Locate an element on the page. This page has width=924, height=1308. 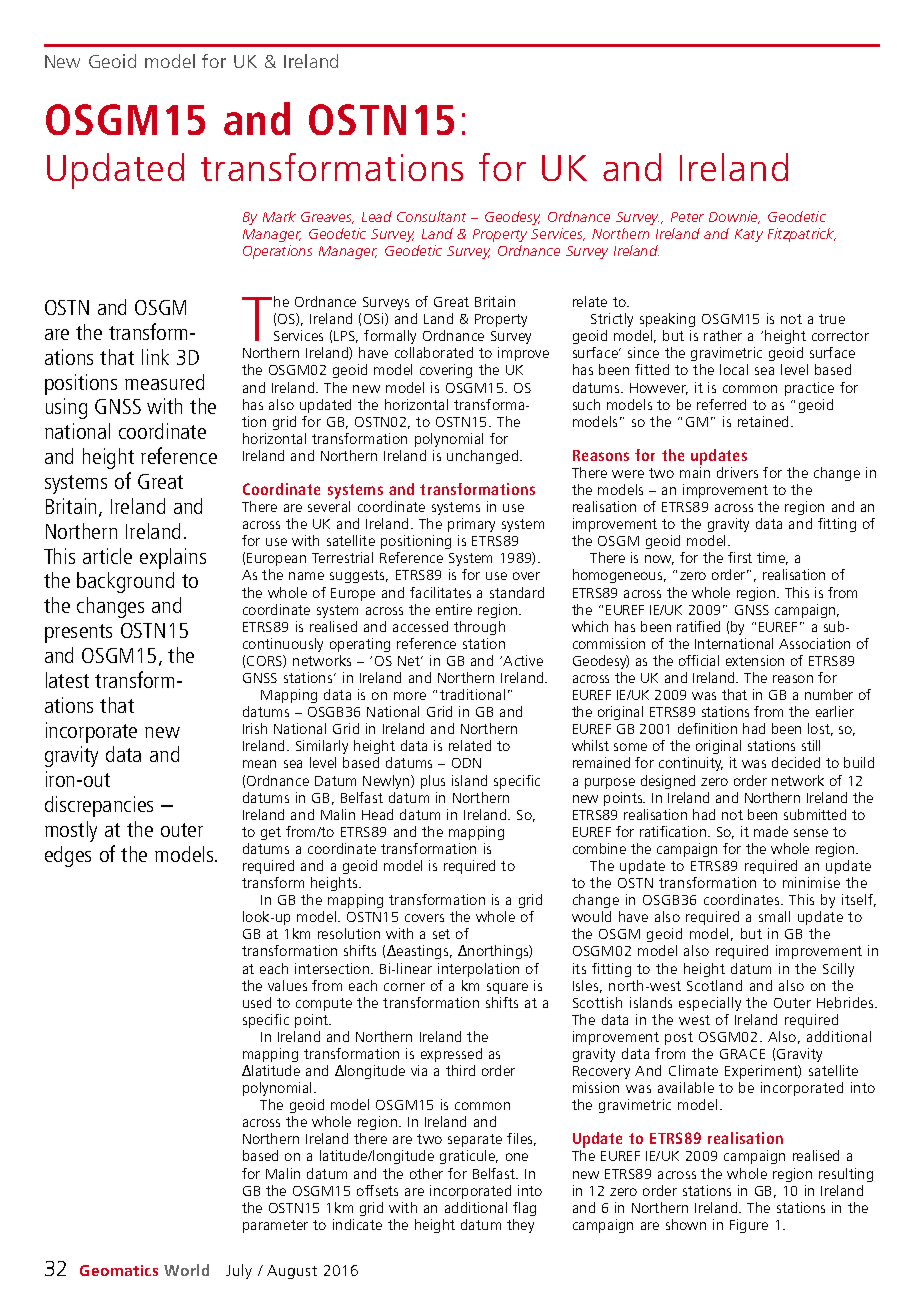
Katy is located at coordinates (749, 235).
